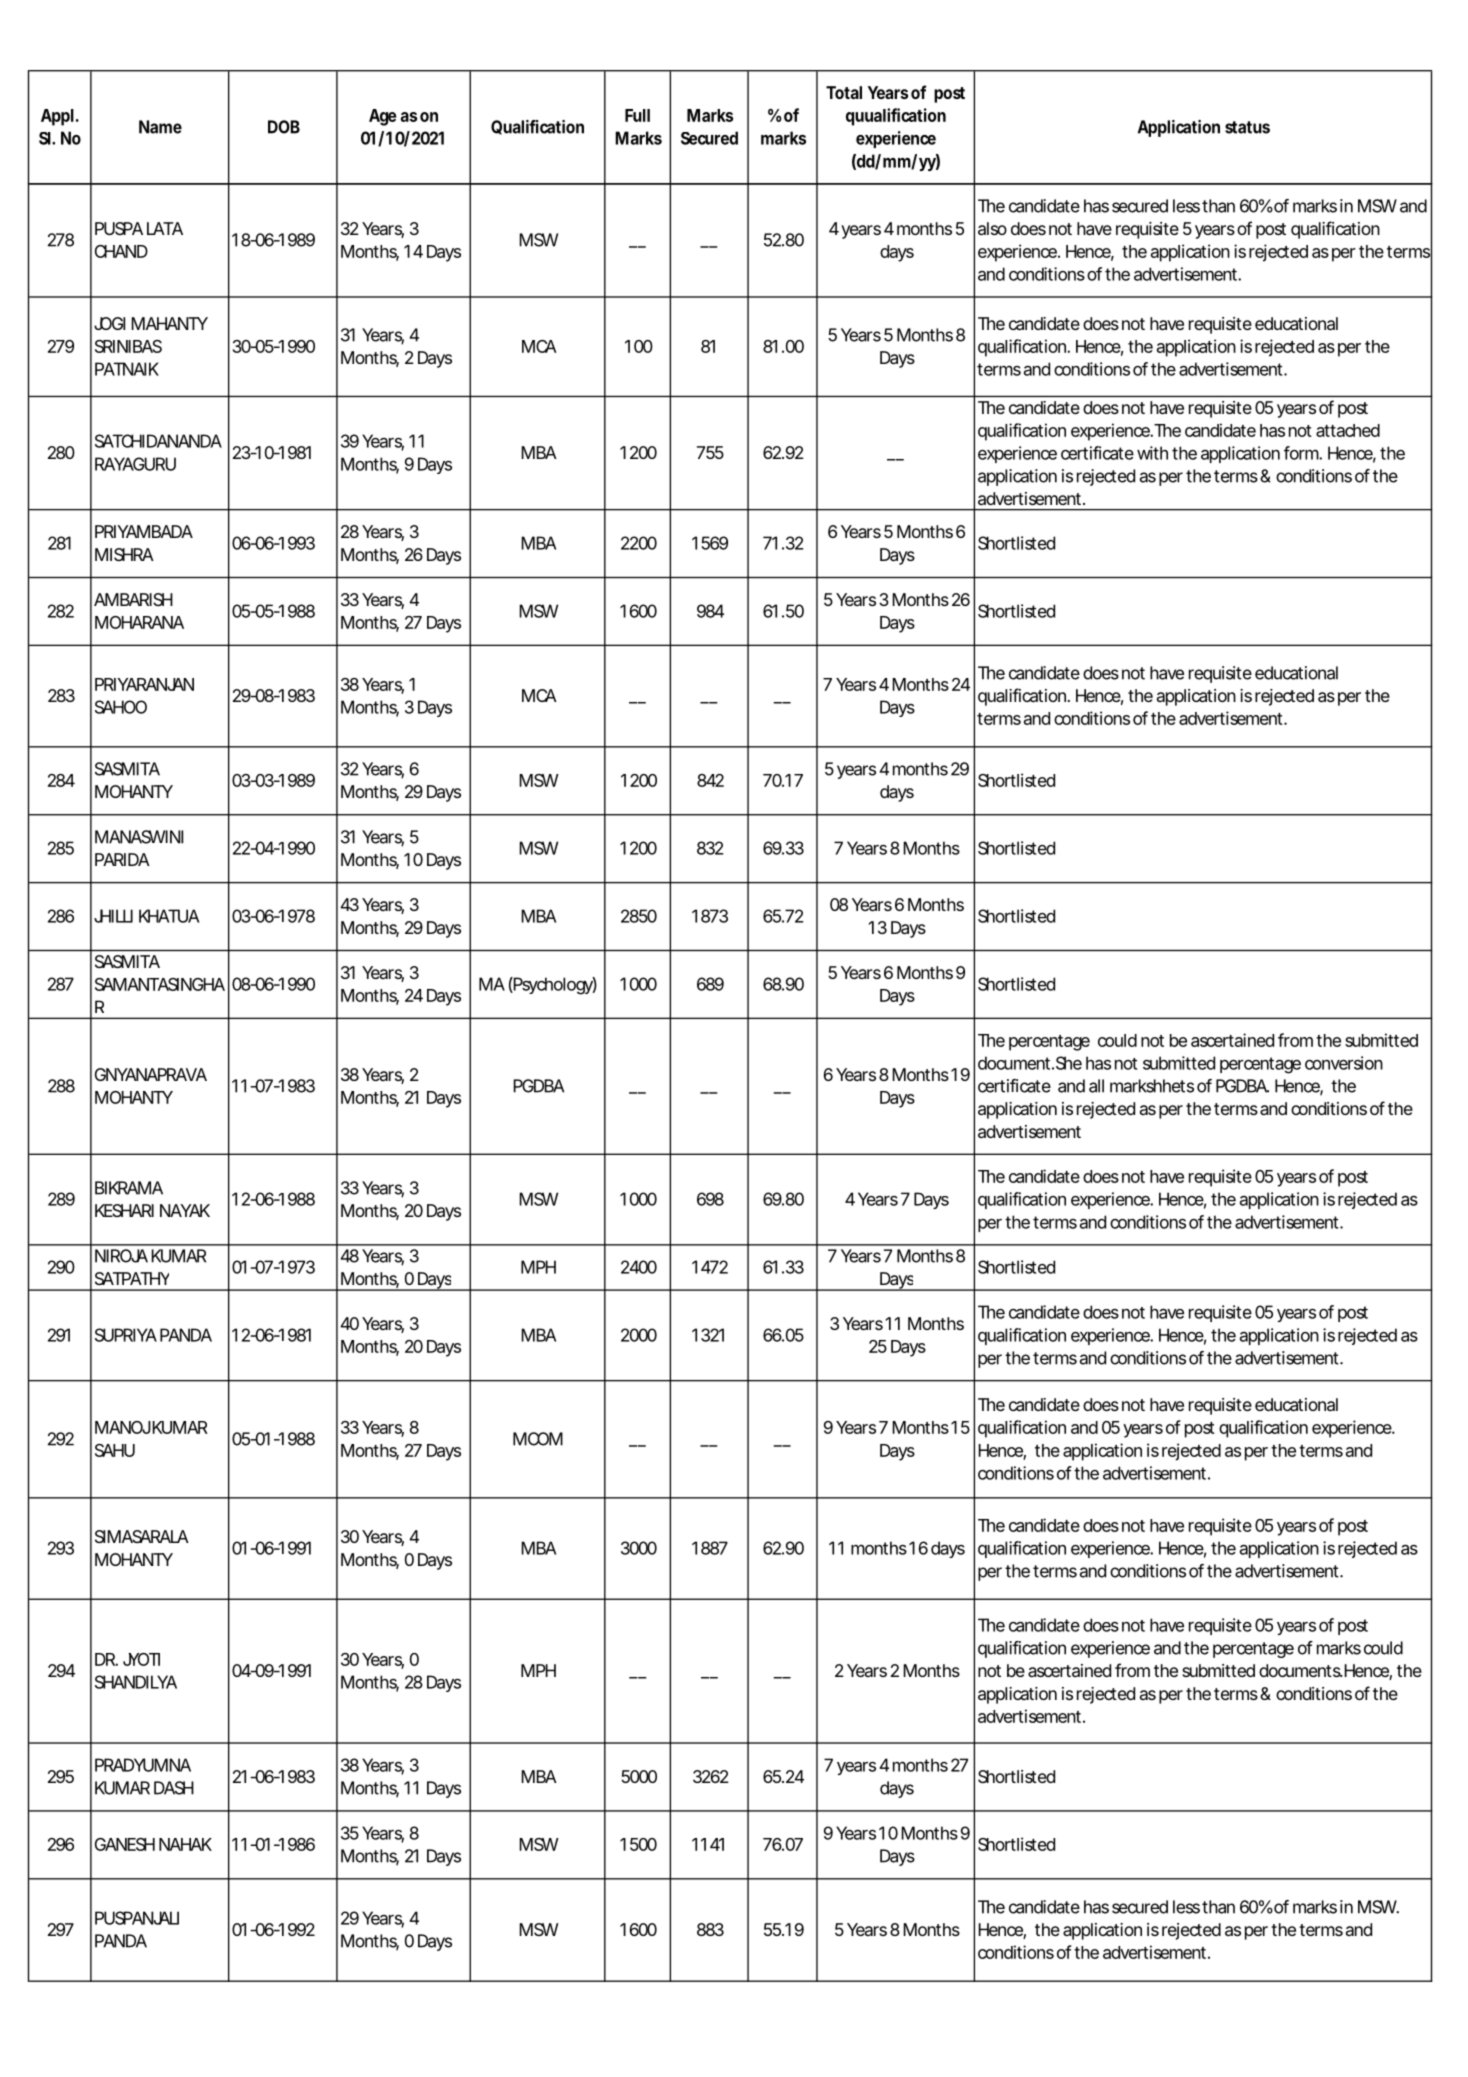 This image has height=2077, width=1468. What do you see at coordinates (1348, 430) in the image?
I see `attached` at bounding box center [1348, 430].
